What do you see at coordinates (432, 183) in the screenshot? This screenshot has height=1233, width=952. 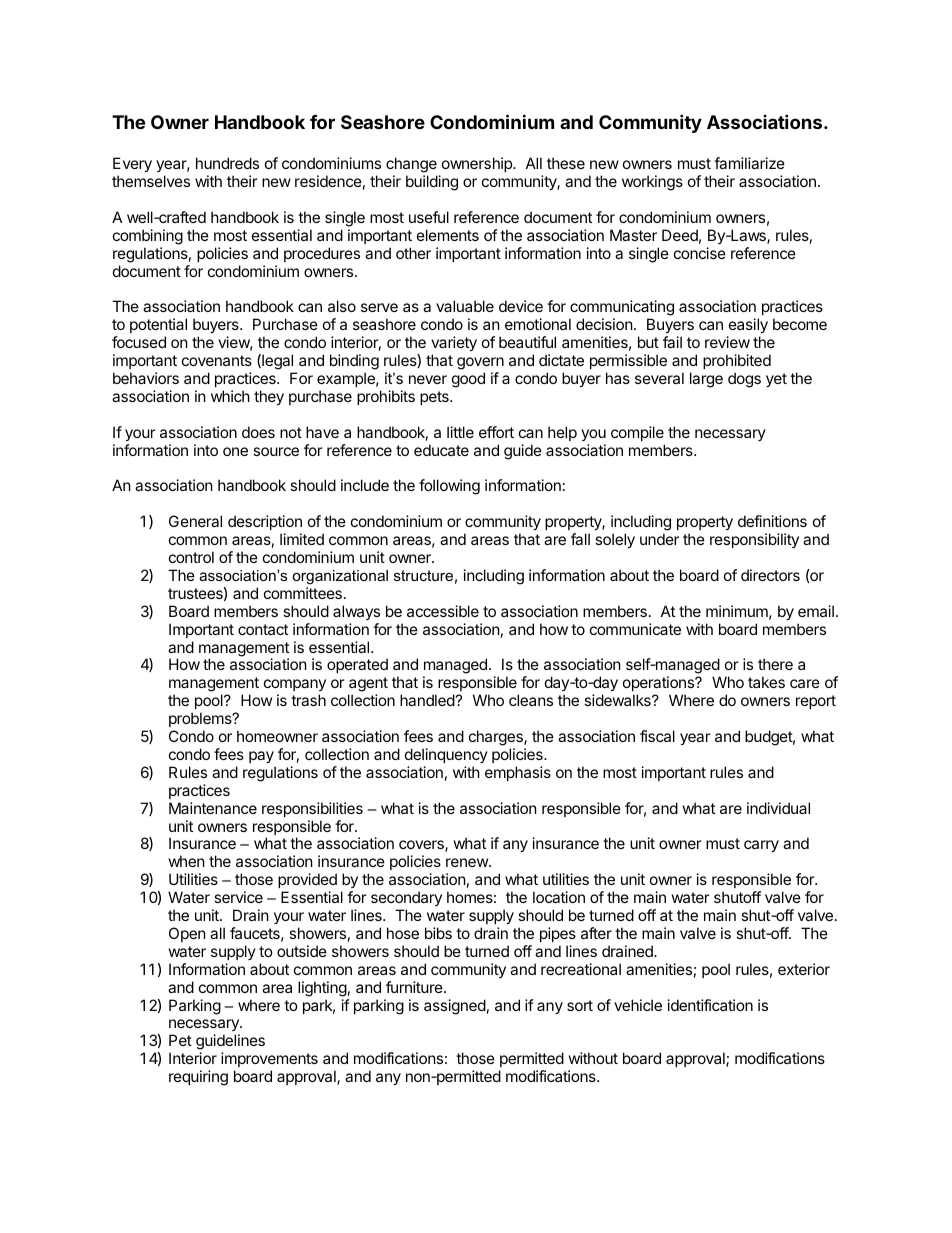 I see `building` at bounding box center [432, 183].
